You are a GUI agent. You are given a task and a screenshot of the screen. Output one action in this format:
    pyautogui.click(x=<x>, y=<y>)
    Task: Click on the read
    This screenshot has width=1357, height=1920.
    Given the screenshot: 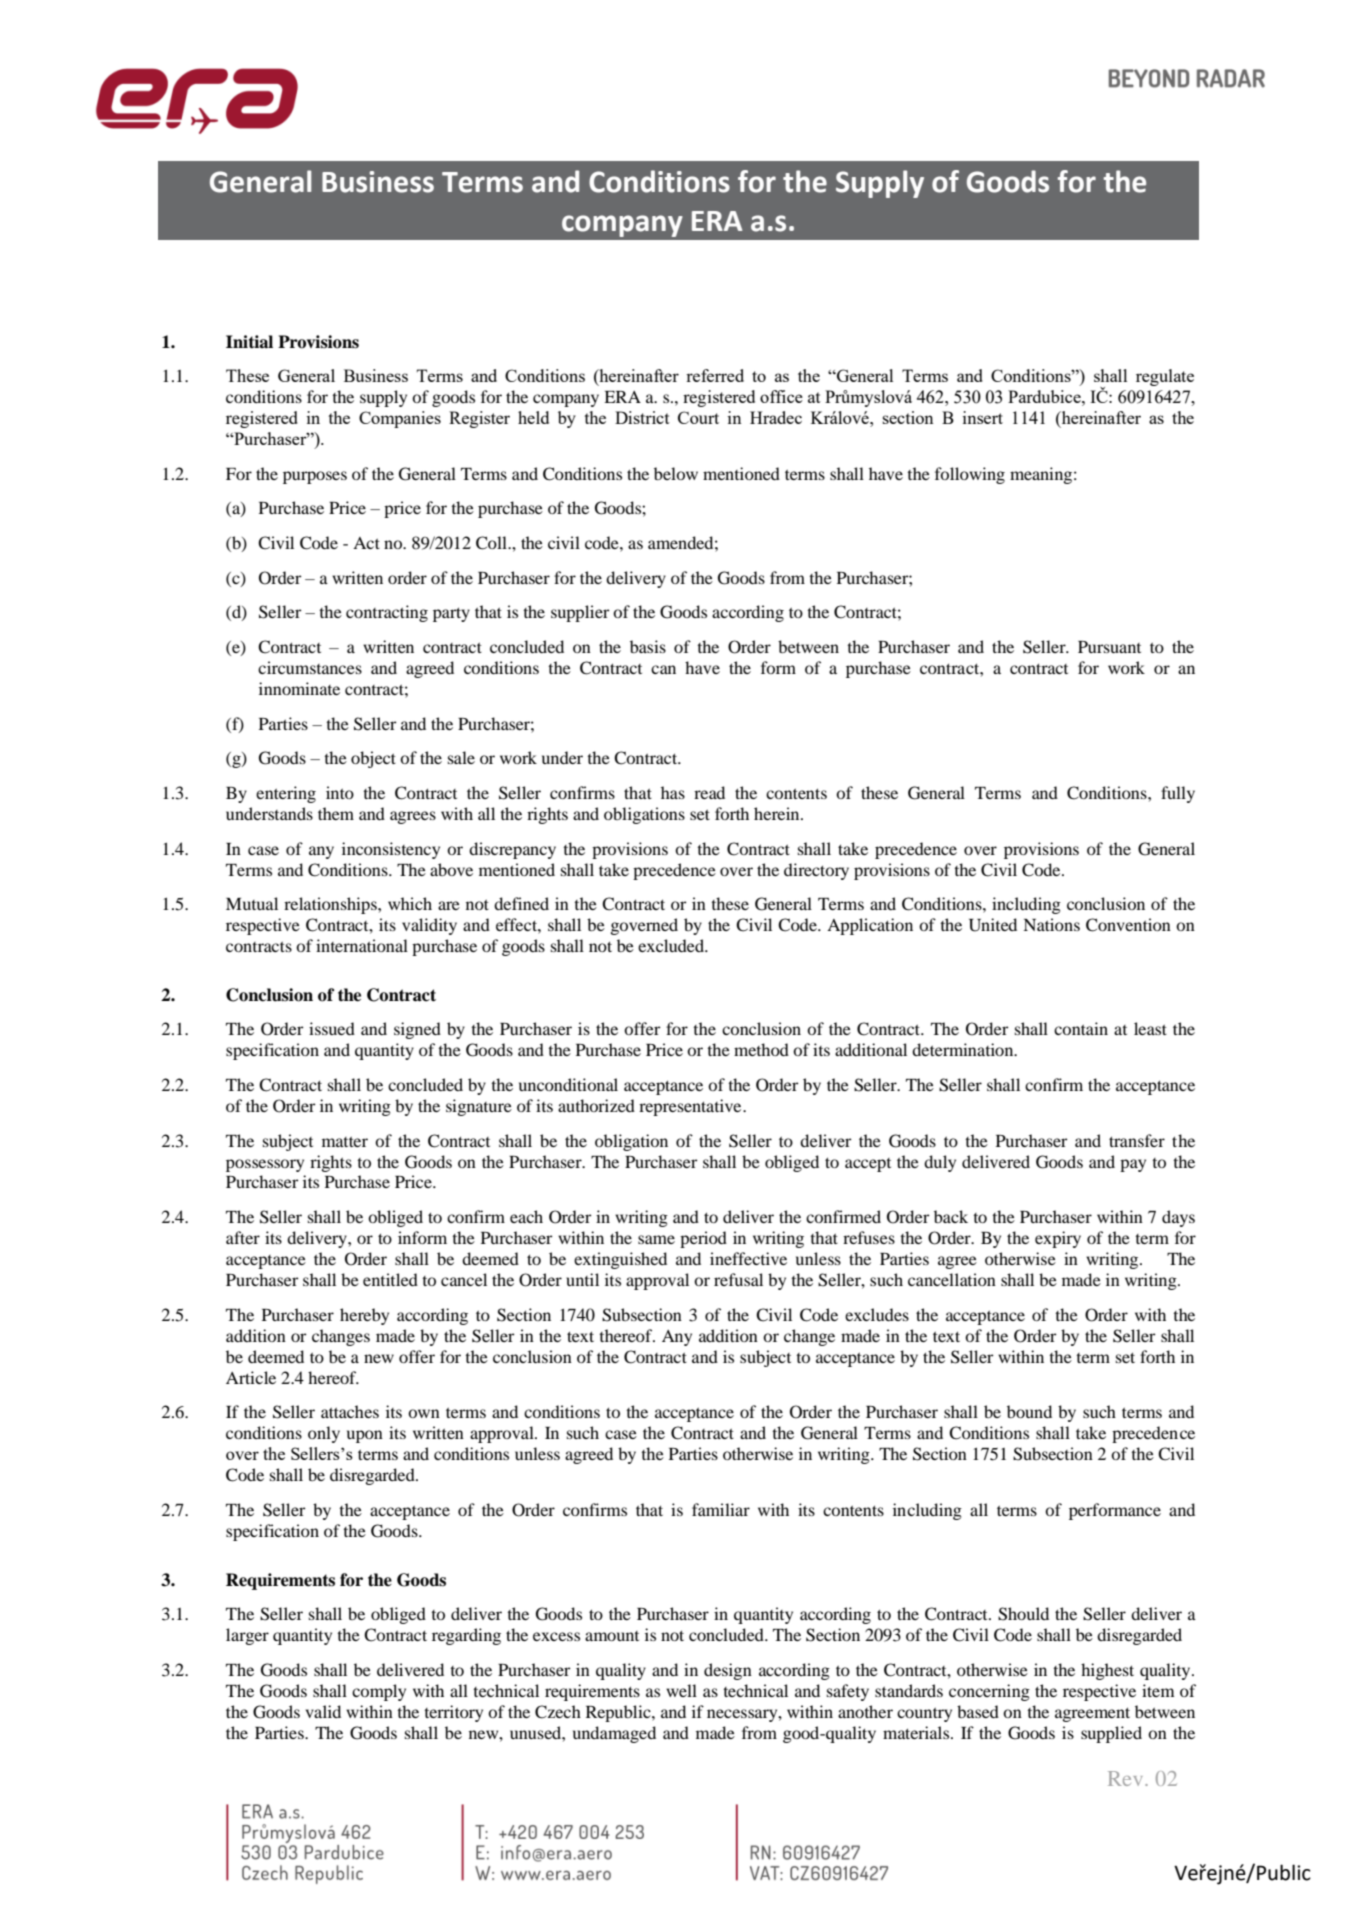 What is the action you would take?
    pyautogui.click(x=709, y=792)
